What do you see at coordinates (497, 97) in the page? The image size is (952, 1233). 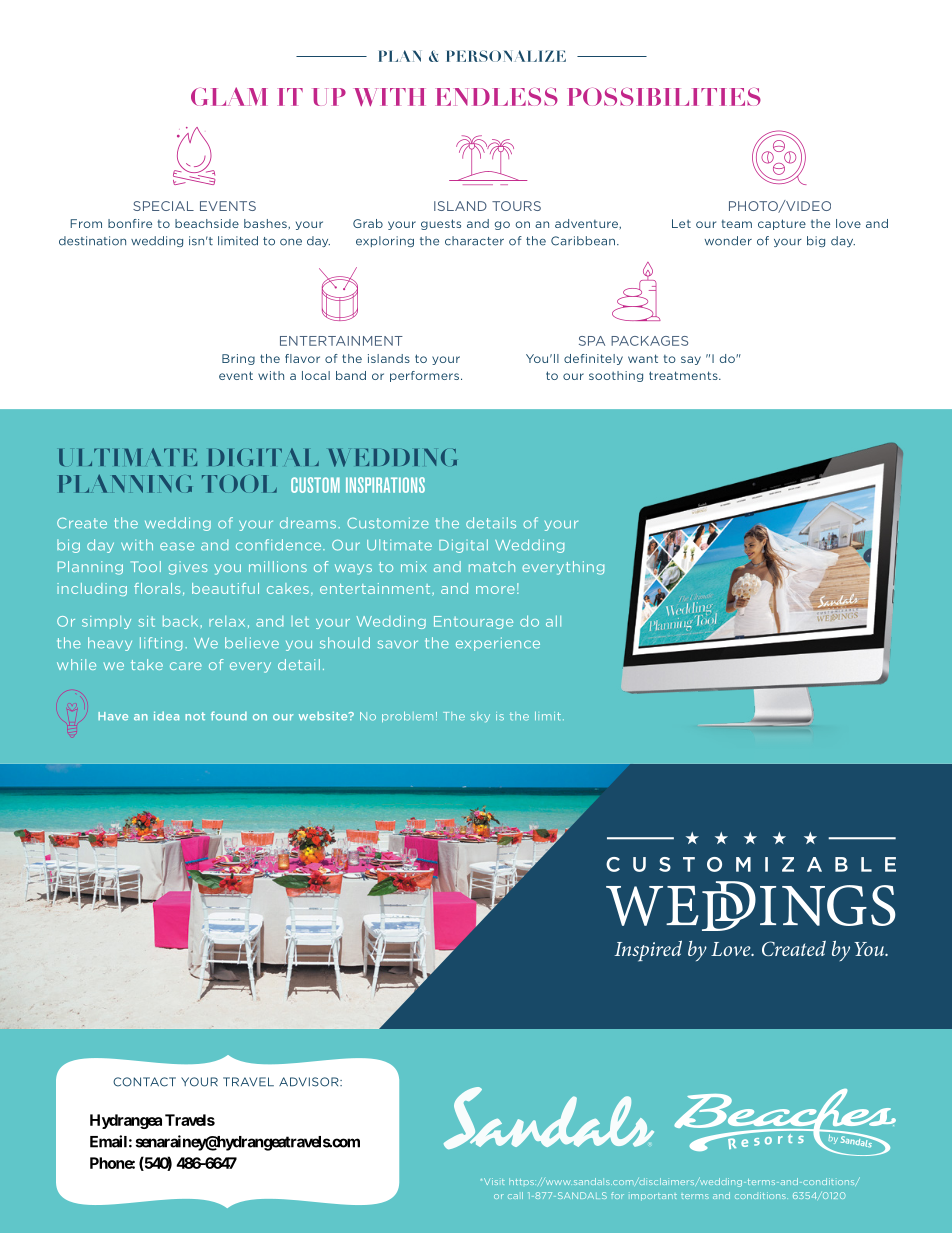 I see `ENDLESS` at bounding box center [497, 97].
